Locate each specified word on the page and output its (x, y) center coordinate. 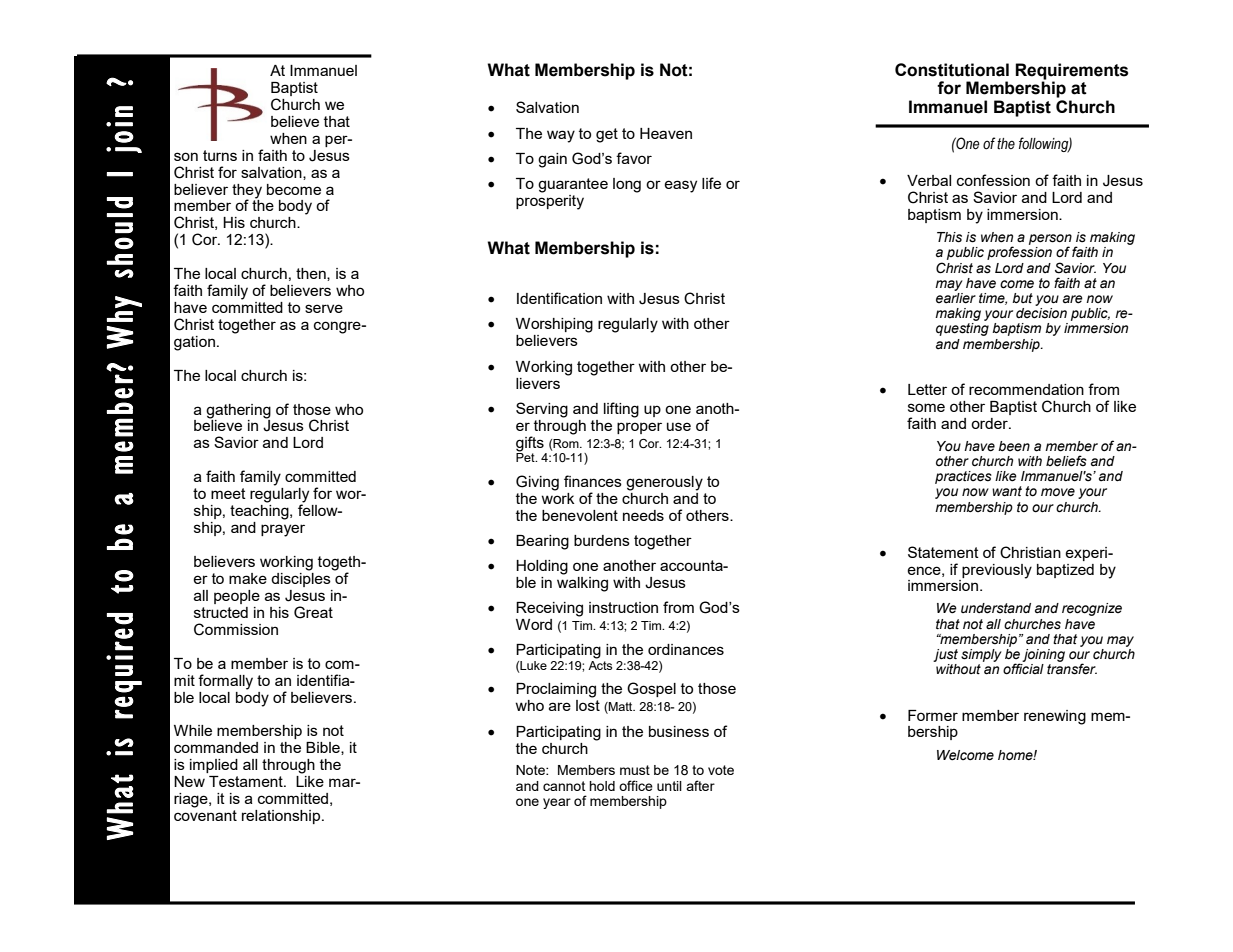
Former (933, 715)
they (247, 192)
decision (1041, 313)
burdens (602, 540)
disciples (301, 578)
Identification (559, 298)
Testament (247, 781)
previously (997, 571)
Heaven (666, 133)
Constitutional (952, 70)
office (636, 785)
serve (324, 308)
